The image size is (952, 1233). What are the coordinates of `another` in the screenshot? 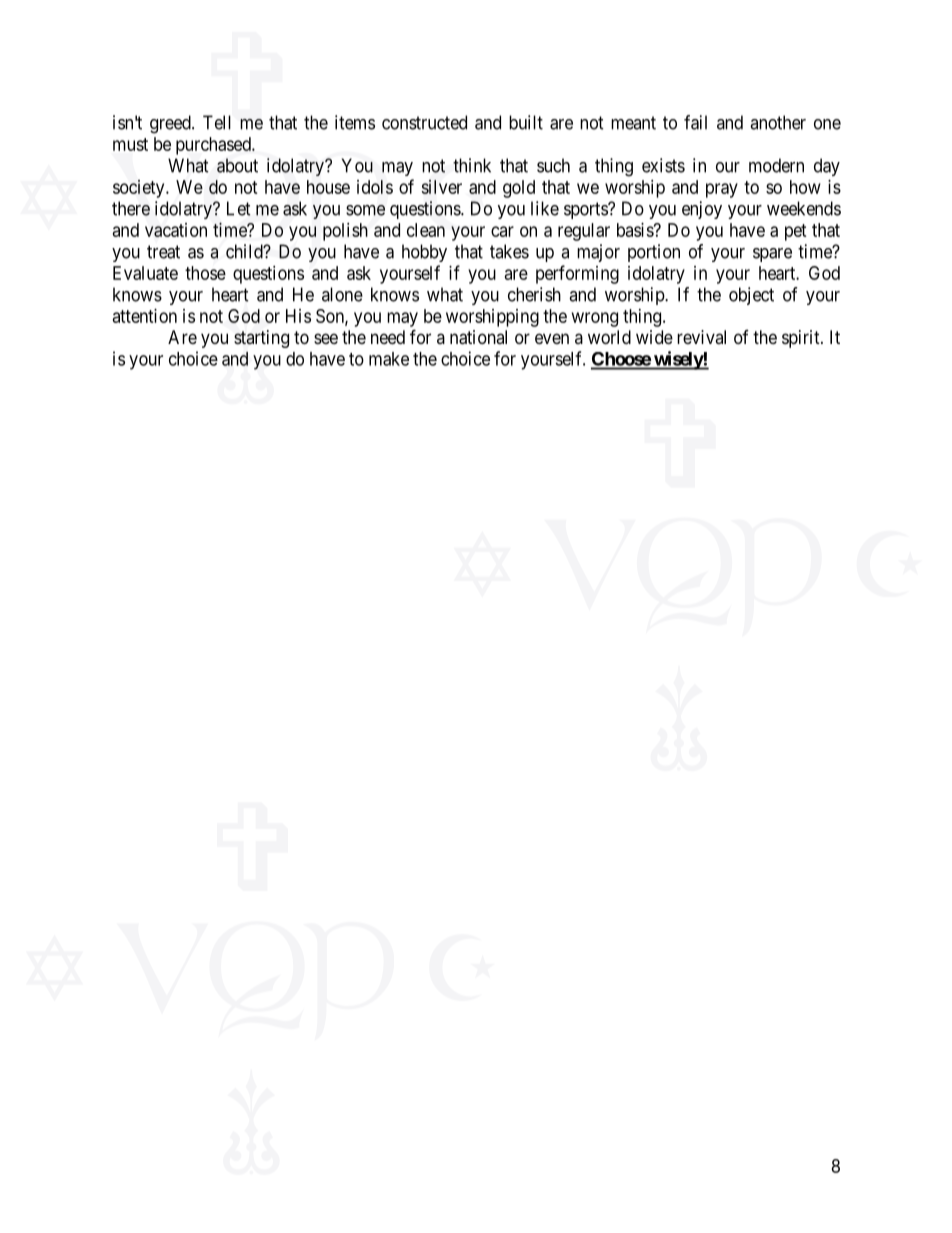 It's located at (778, 122).
